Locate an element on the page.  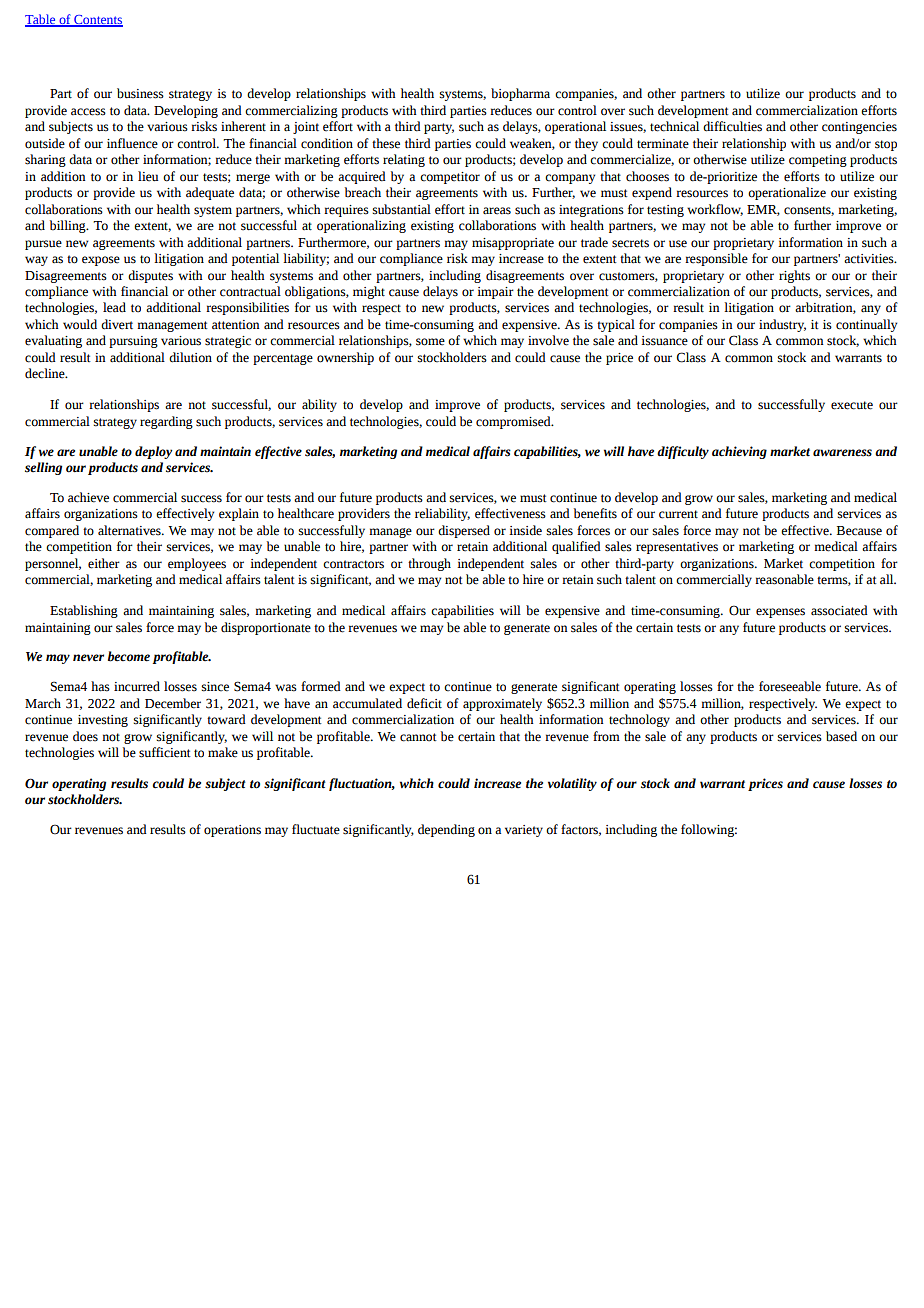
these is located at coordinates (386, 143).
